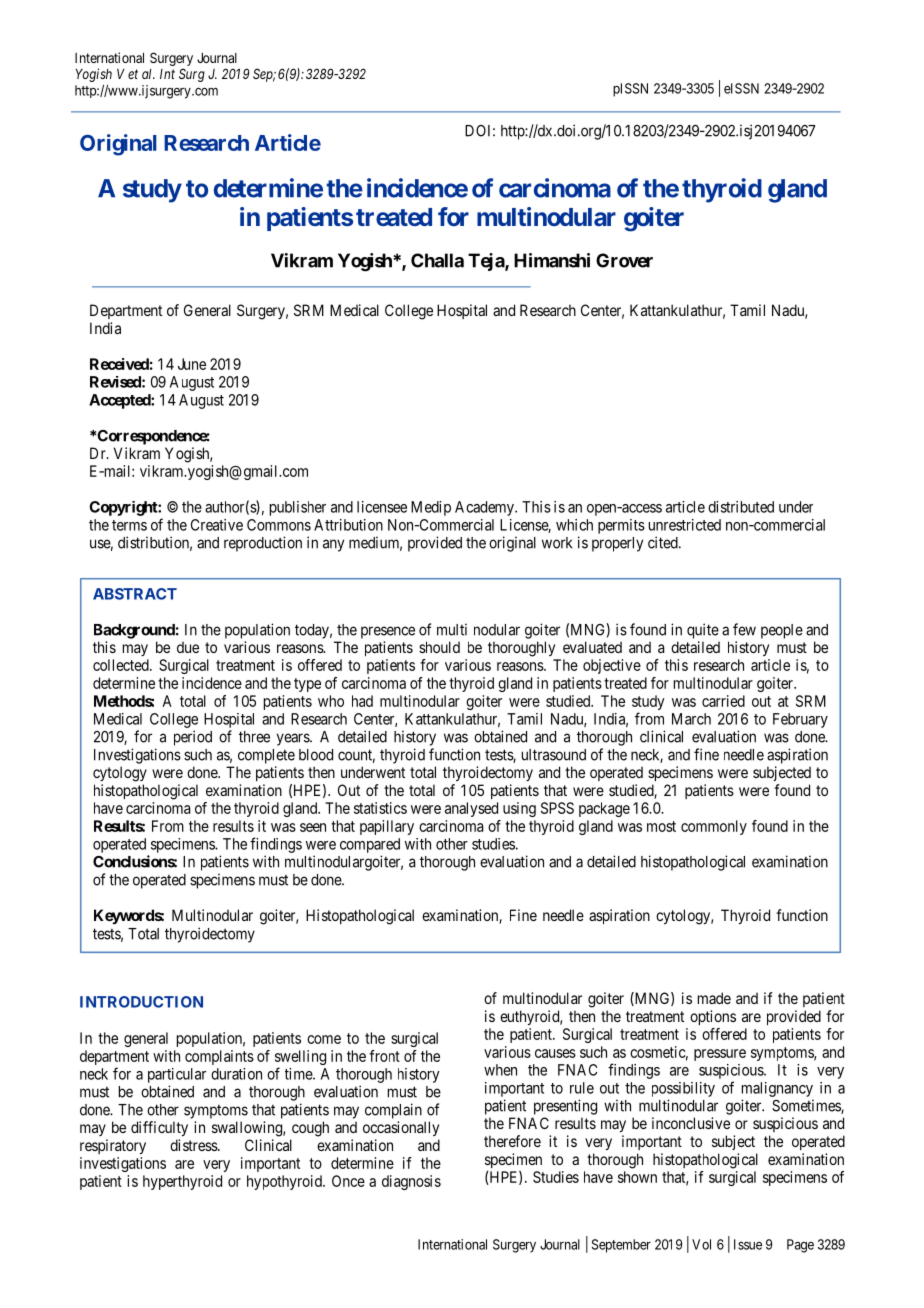  Describe the element at coordinates (437, 260) in the screenshot. I see `Challa` at that location.
